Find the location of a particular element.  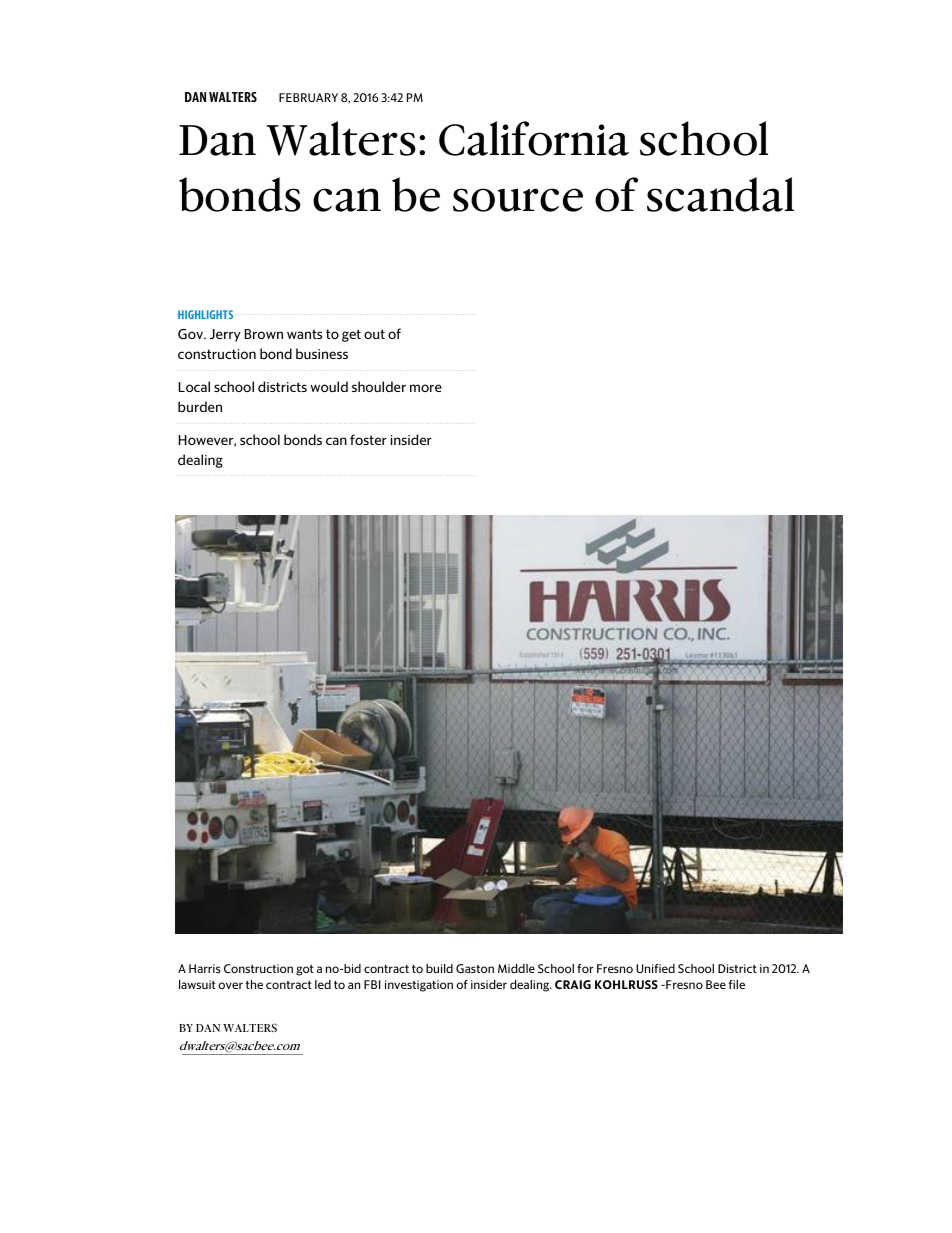

the is located at coordinates (254, 984).
